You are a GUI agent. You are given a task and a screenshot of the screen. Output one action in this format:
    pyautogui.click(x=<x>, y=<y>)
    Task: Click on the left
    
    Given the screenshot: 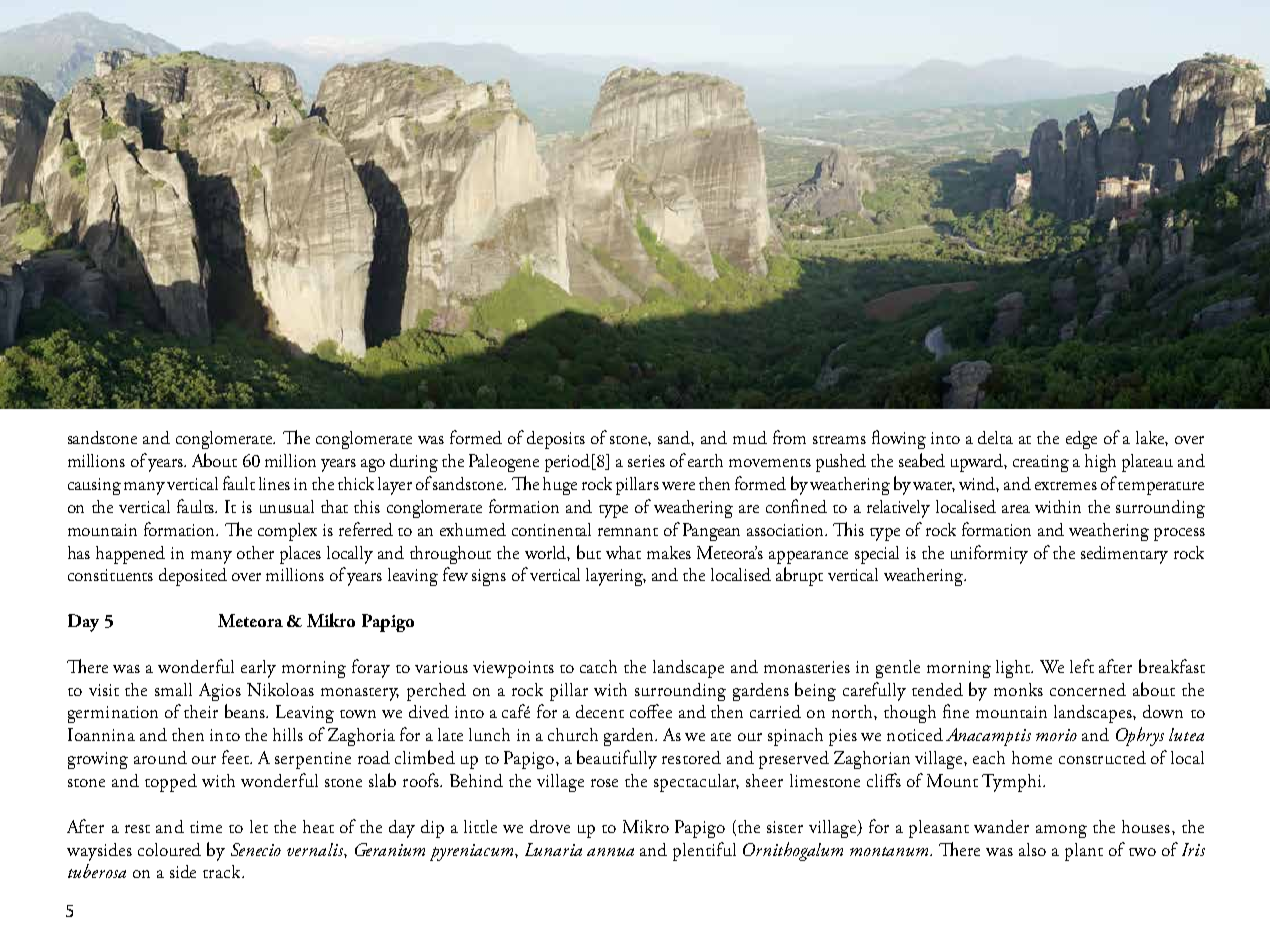 What is the action you would take?
    pyautogui.click(x=1082, y=666)
